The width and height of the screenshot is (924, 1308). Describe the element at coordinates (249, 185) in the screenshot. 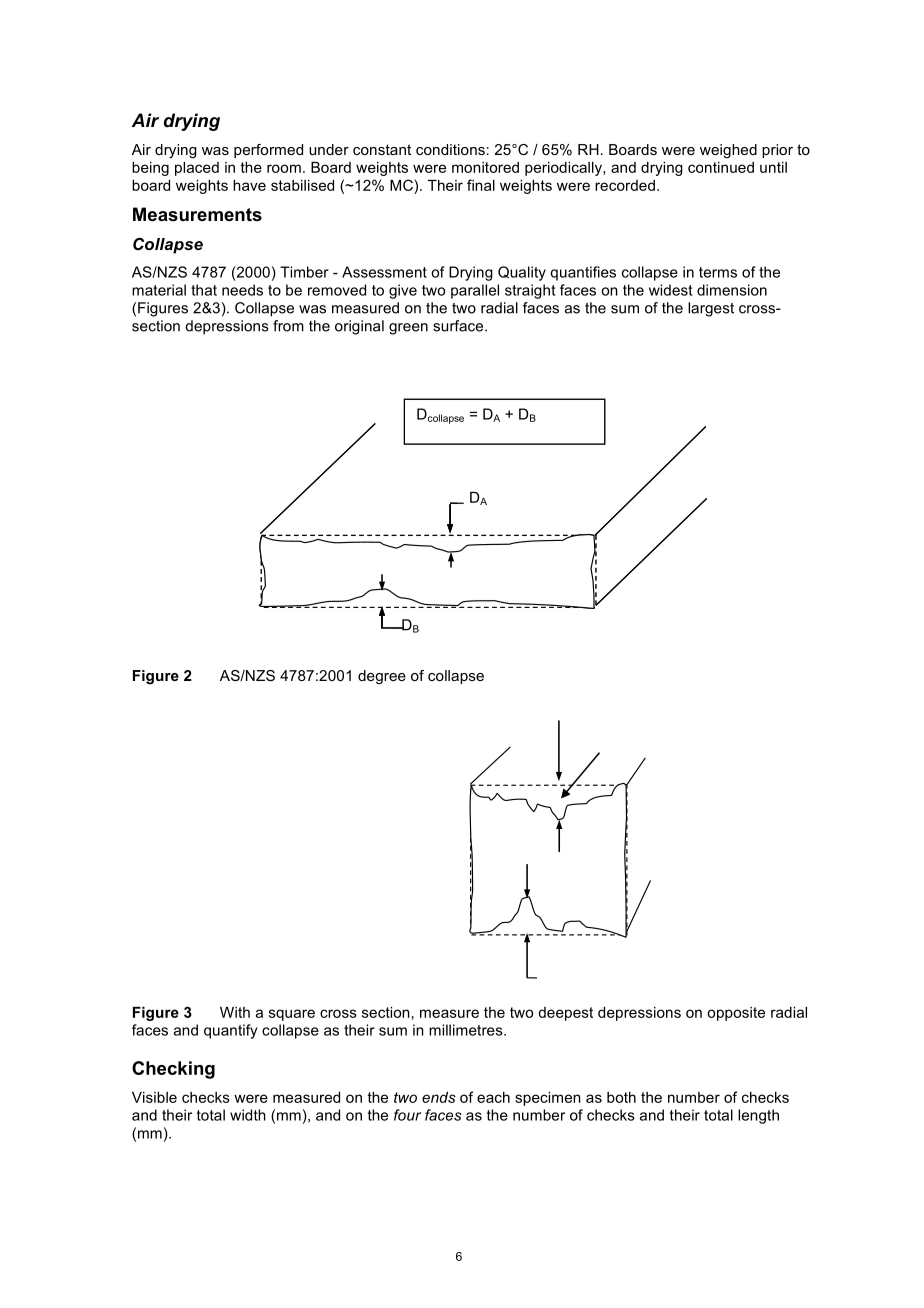

I see `have` at that location.
